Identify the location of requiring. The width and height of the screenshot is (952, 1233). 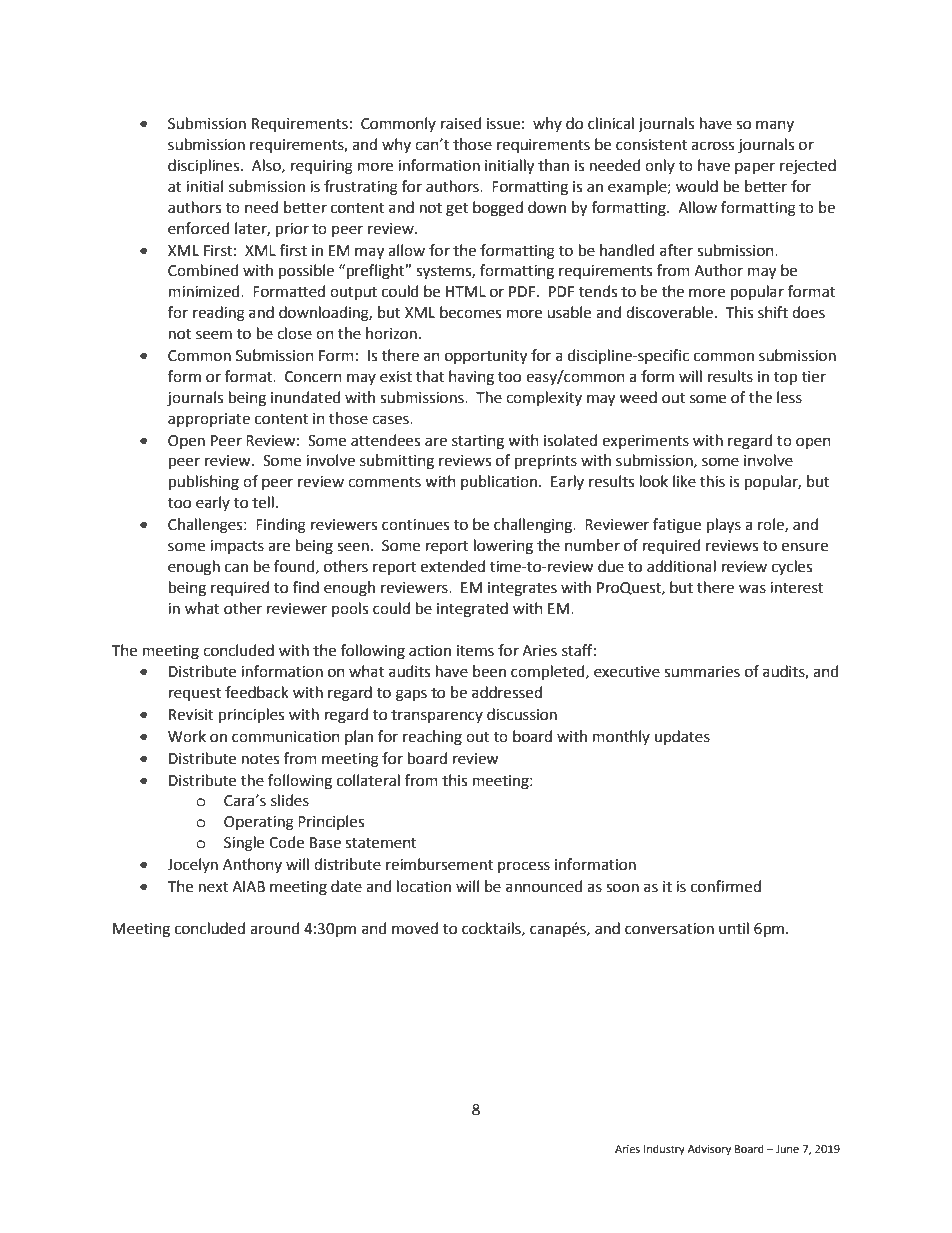
(322, 167).
